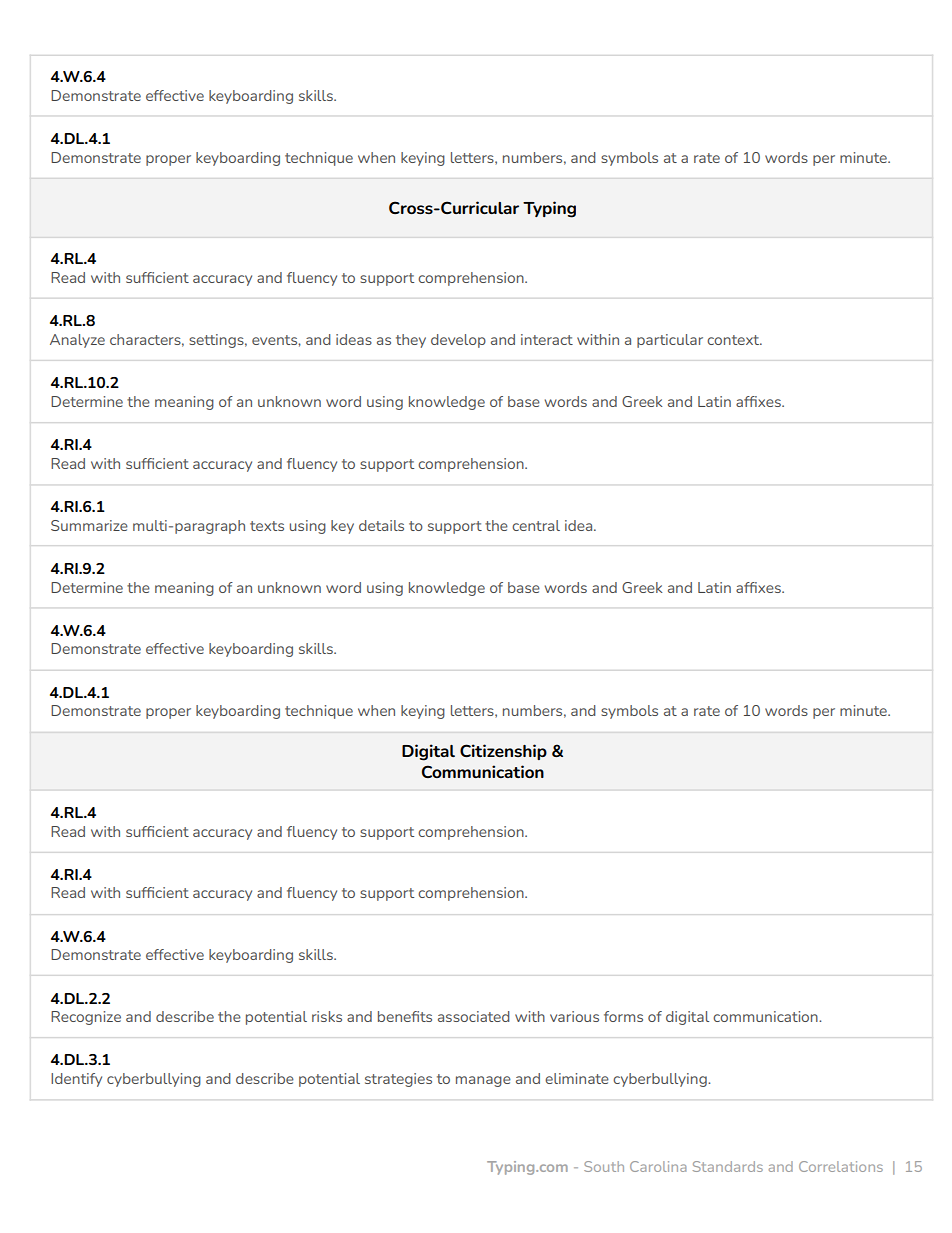 The width and height of the image is (952, 1233). What do you see at coordinates (76, 1080) in the image?
I see `Identify` at bounding box center [76, 1080].
